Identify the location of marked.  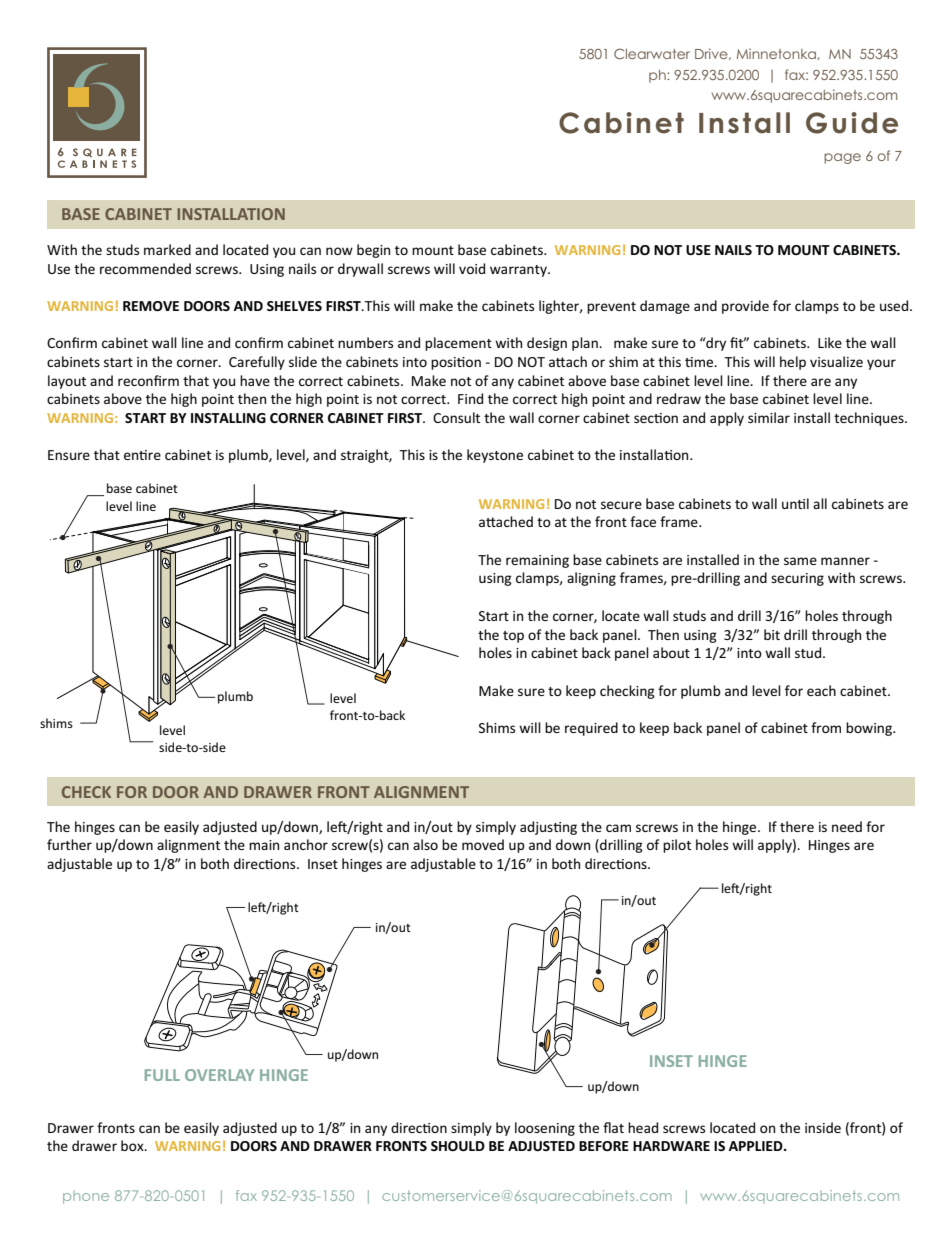
(167, 249).
